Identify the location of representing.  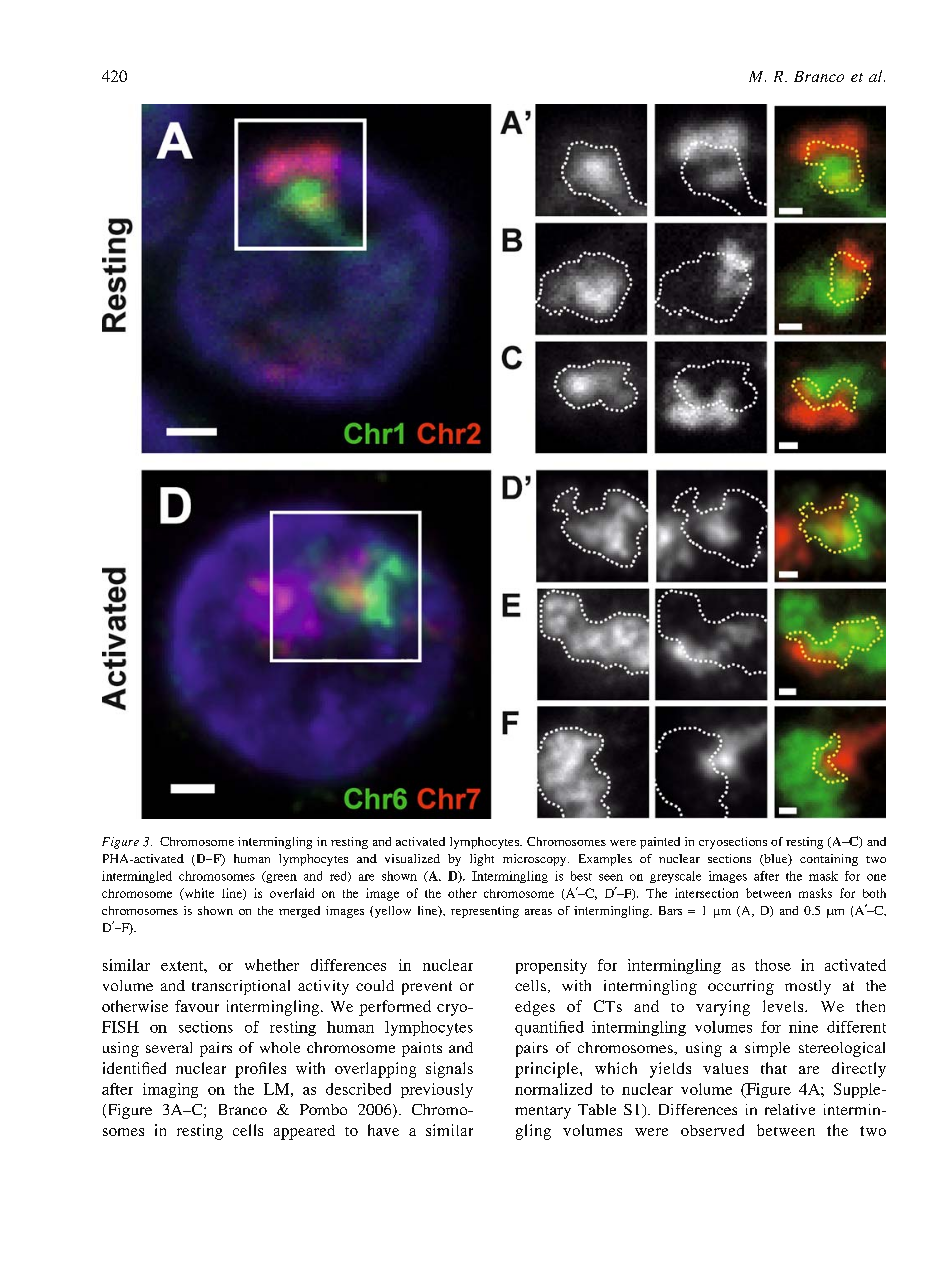
(485, 912).
